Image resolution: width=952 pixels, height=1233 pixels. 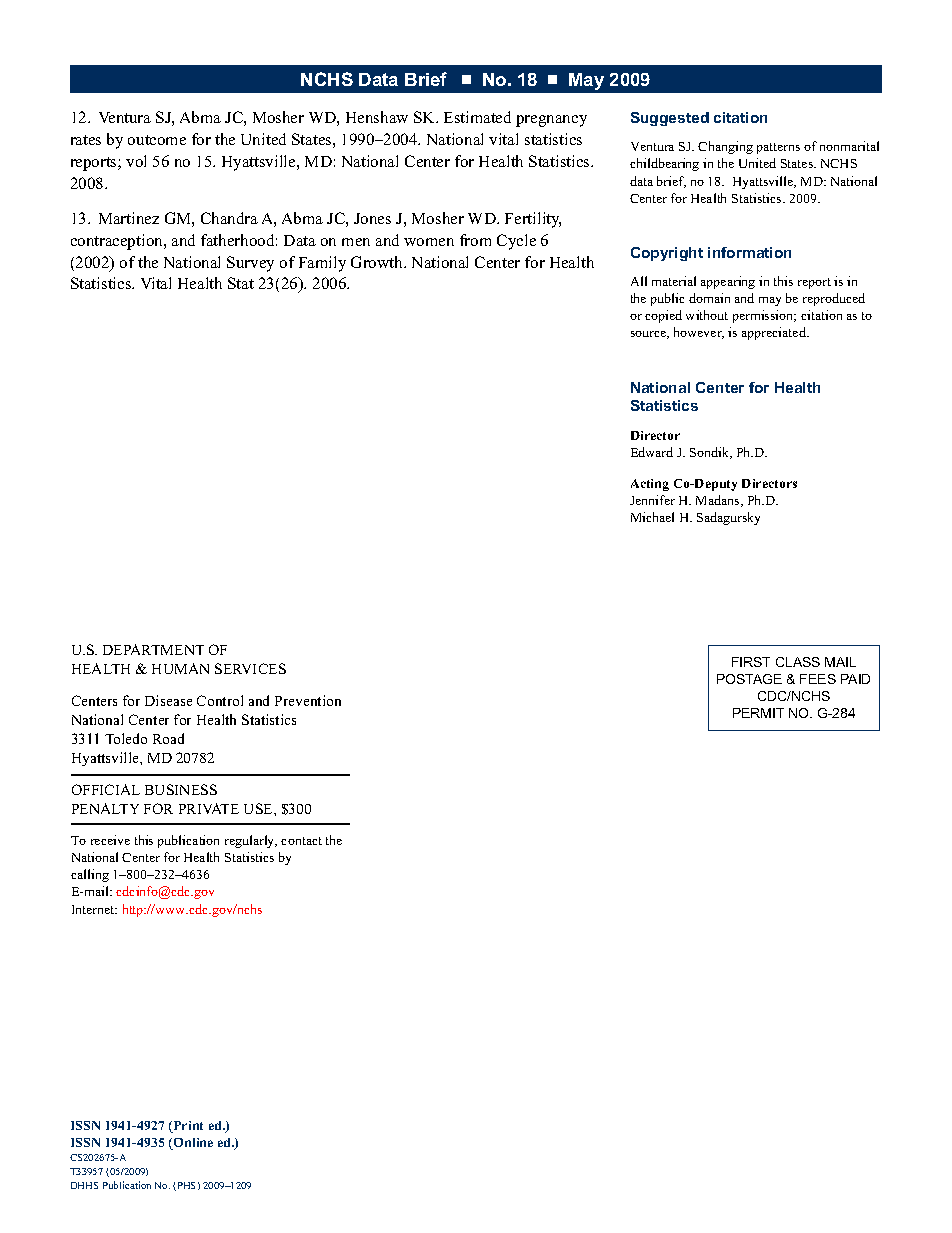 I want to click on contact, so click(x=301, y=841).
